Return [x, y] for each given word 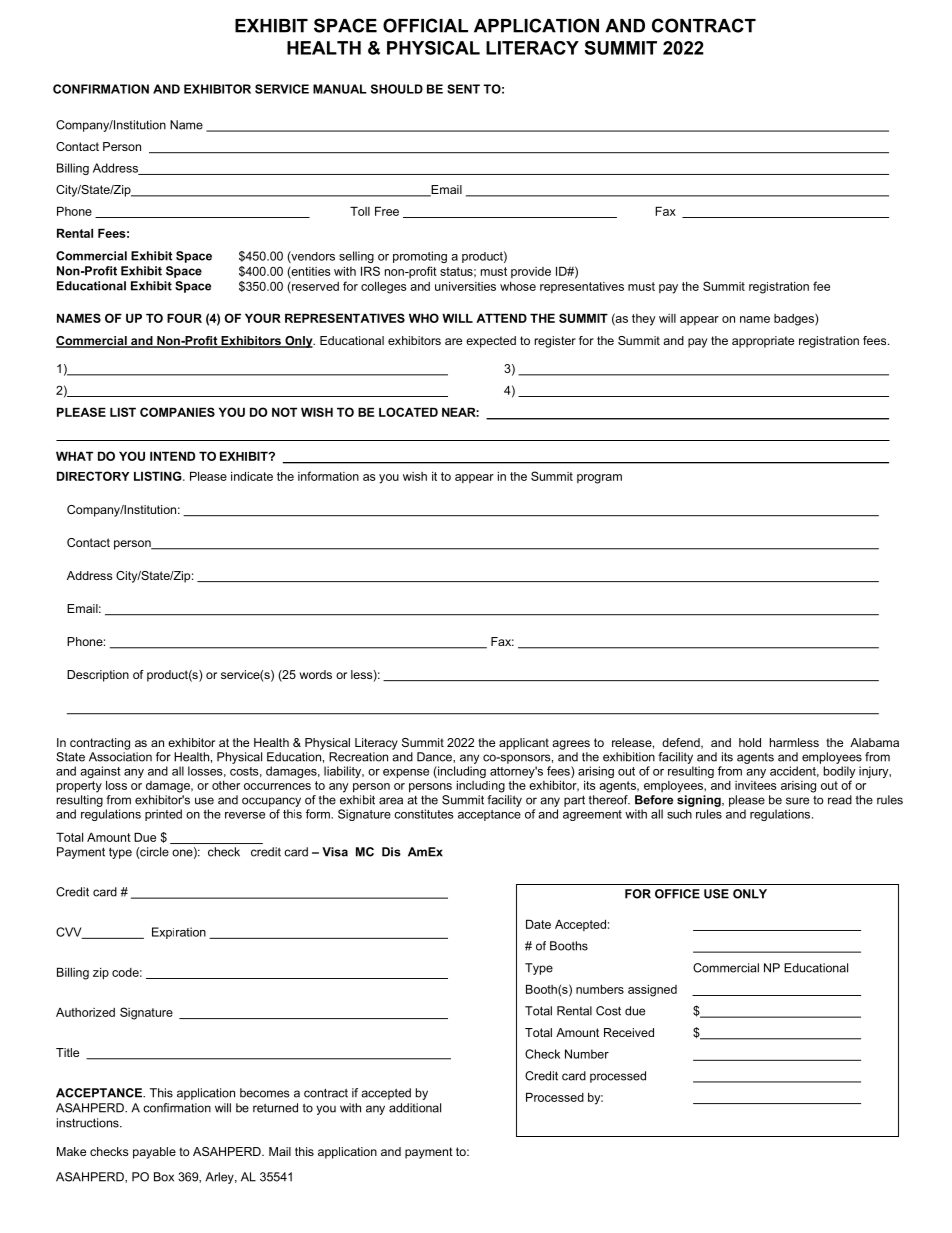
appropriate [763, 342]
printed [163, 815]
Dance [435, 757]
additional [415, 1108]
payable [154, 1153]
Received [629, 1032]
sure [797, 801]
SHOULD [397, 89]
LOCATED [408, 412]
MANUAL [340, 89]
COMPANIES [177, 412]
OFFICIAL [425, 25]
